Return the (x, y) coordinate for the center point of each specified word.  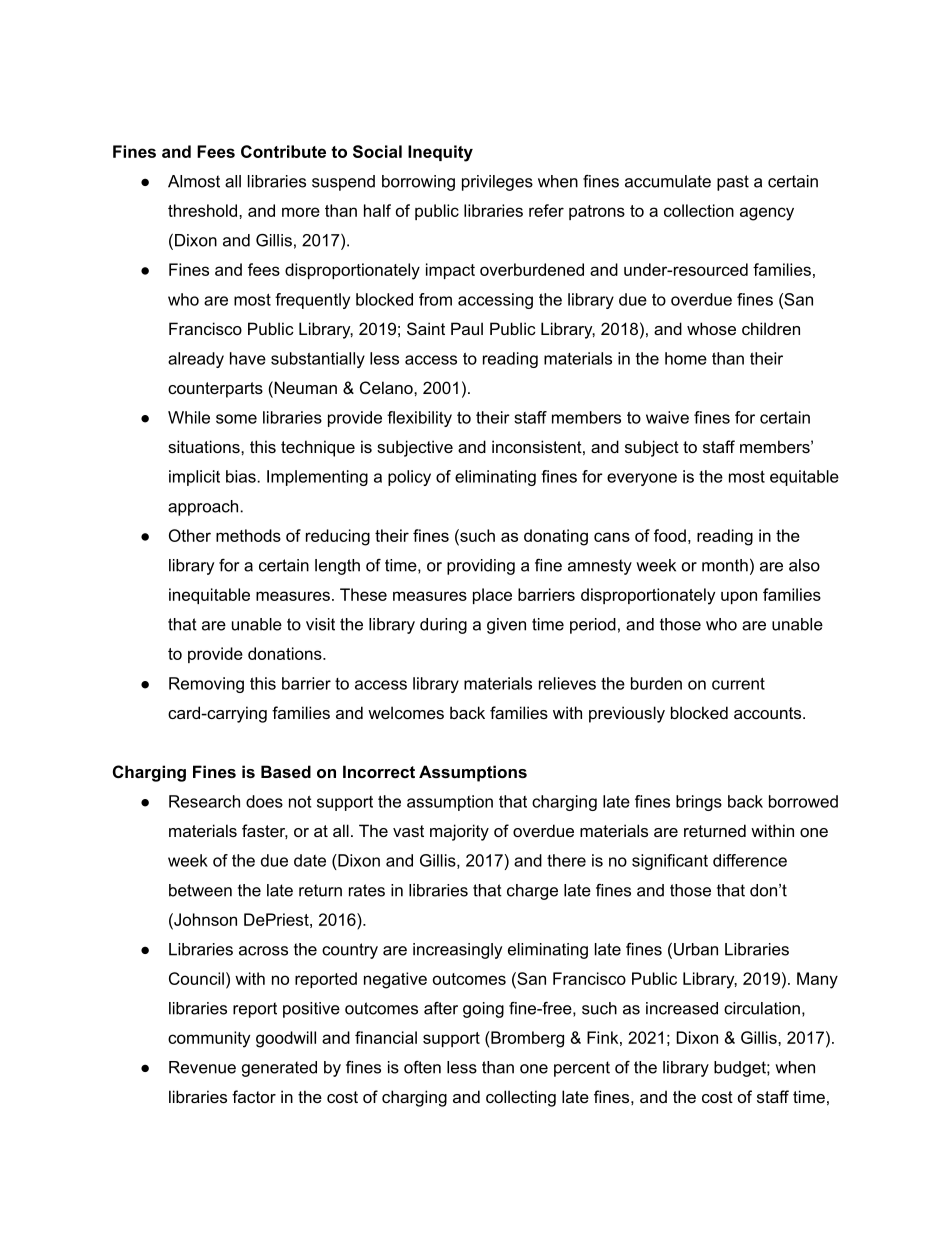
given (506, 626)
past (733, 183)
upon (739, 597)
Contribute (283, 151)
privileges (497, 183)
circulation (762, 1008)
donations (286, 653)
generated (279, 1069)
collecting (521, 1098)
